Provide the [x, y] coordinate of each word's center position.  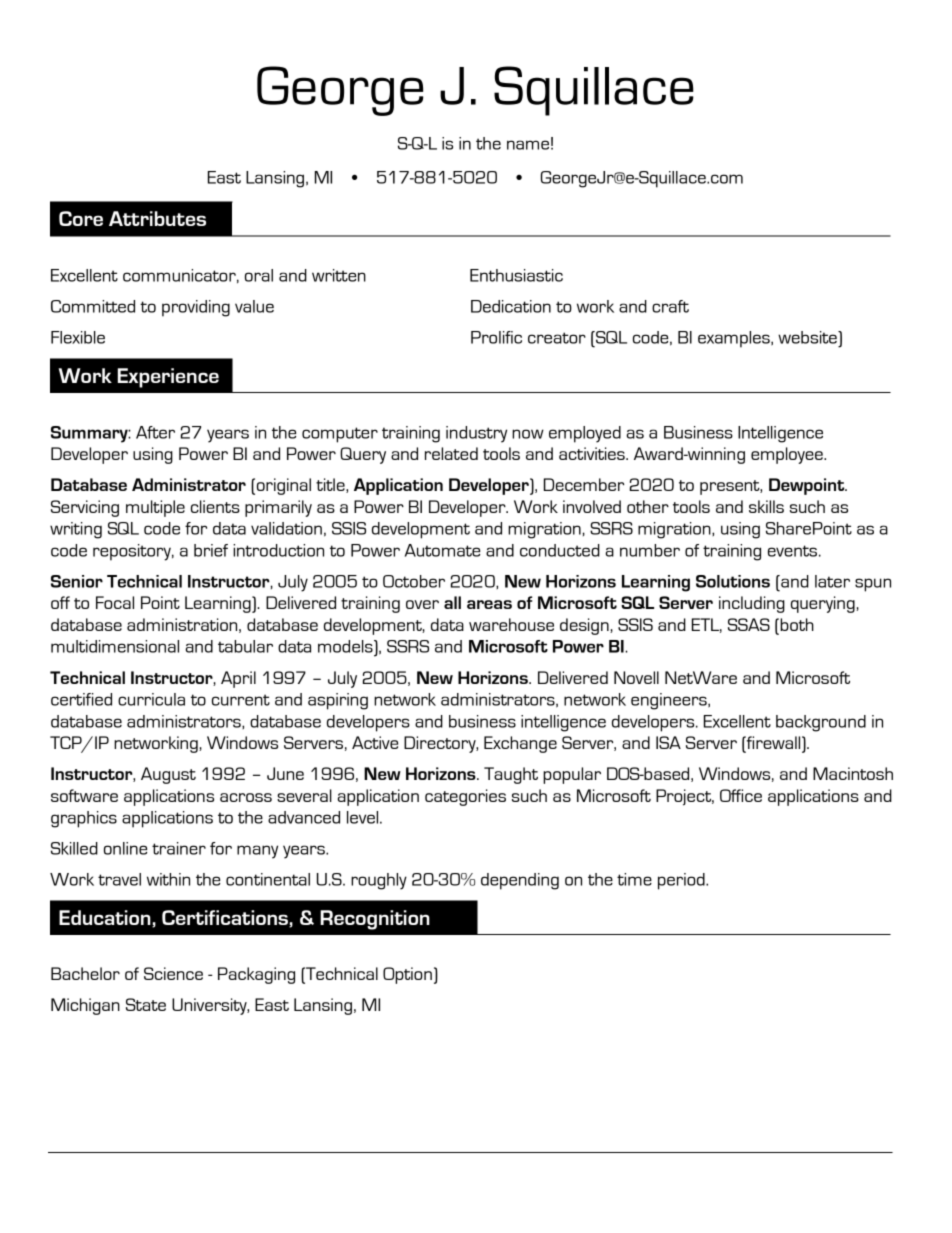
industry [476, 434]
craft [670, 306]
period [682, 881]
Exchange [520, 744]
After [155, 432]
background [821, 723]
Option [407, 975]
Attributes [157, 218]
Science [173, 973]
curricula [151, 699]
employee [788, 455]
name [528, 145]
